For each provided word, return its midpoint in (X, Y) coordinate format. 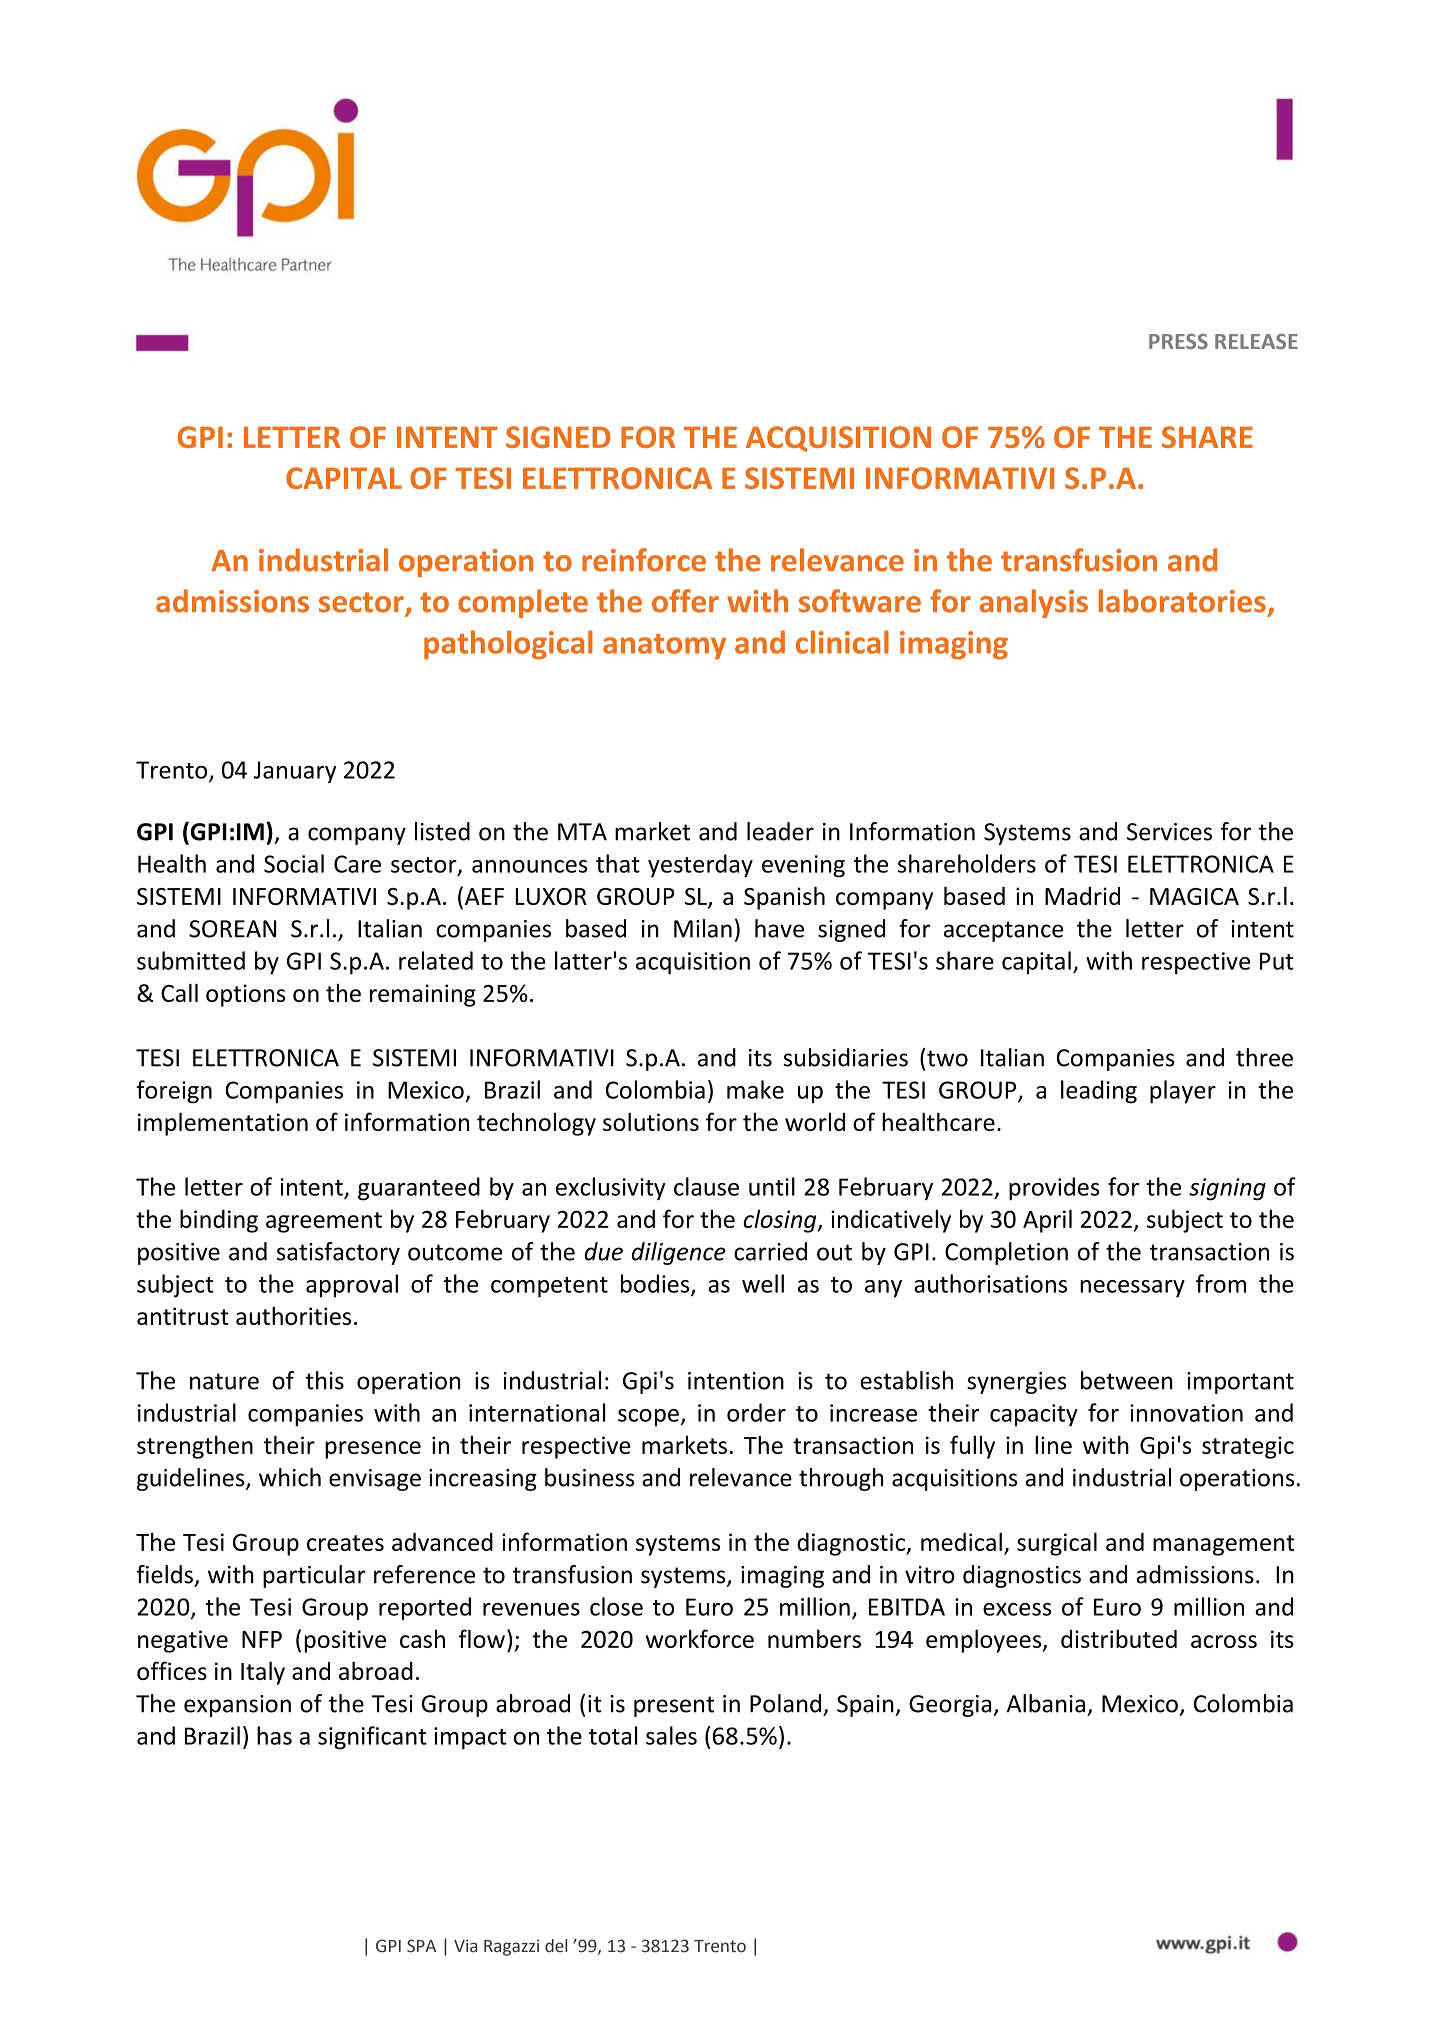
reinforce (644, 560)
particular (314, 1576)
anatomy (664, 647)
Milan (703, 928)
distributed (1119, 1638)
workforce (700, 1638)
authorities (293, 1315)
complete (523, 603)
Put (1276, 961)
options (245, 995)
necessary (1132, 1289)
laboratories (1182, 601)
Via (465, 1946)
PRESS (1178, 341)
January (295, 772)
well (763, 1283)
